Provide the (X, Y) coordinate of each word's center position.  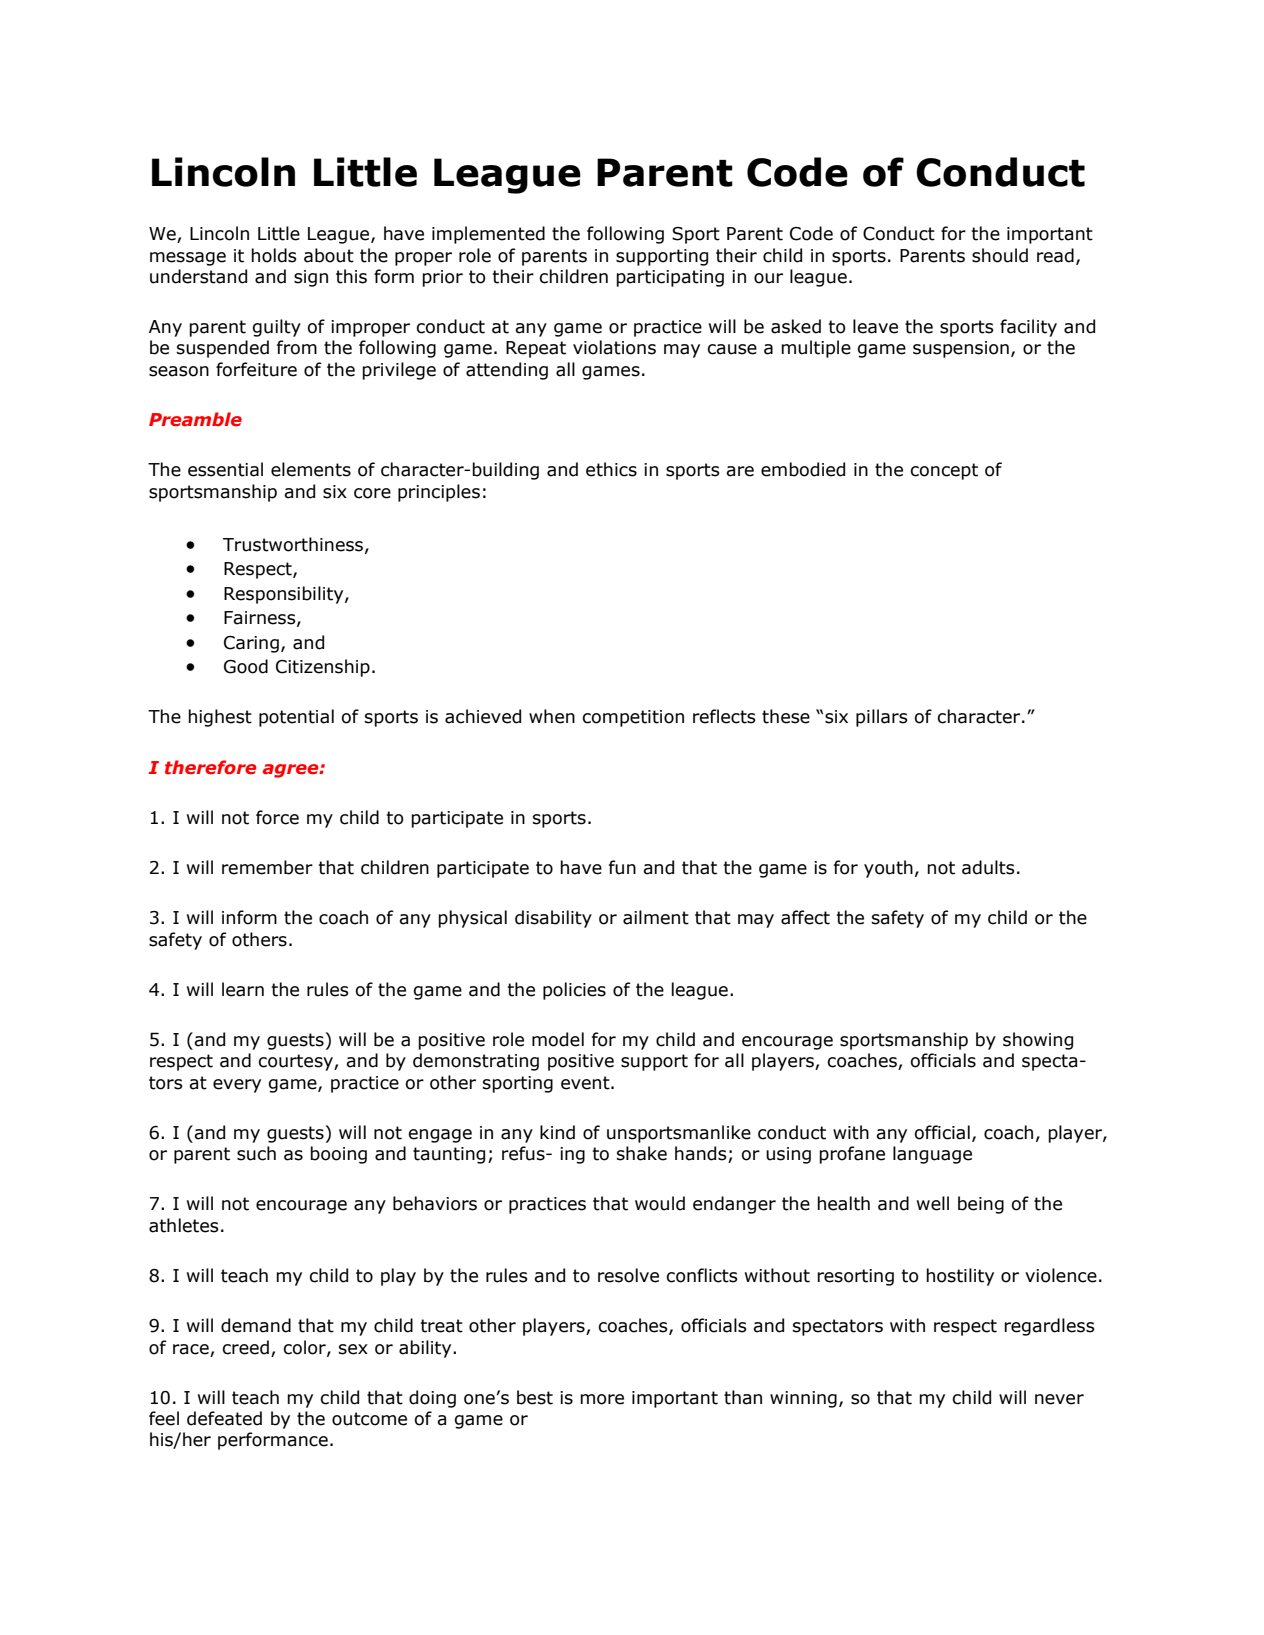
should (1000, 255)
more (602, 1399)
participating (670, 278)
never (1059, 1399)
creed (245, 1347)
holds (274, 255)
